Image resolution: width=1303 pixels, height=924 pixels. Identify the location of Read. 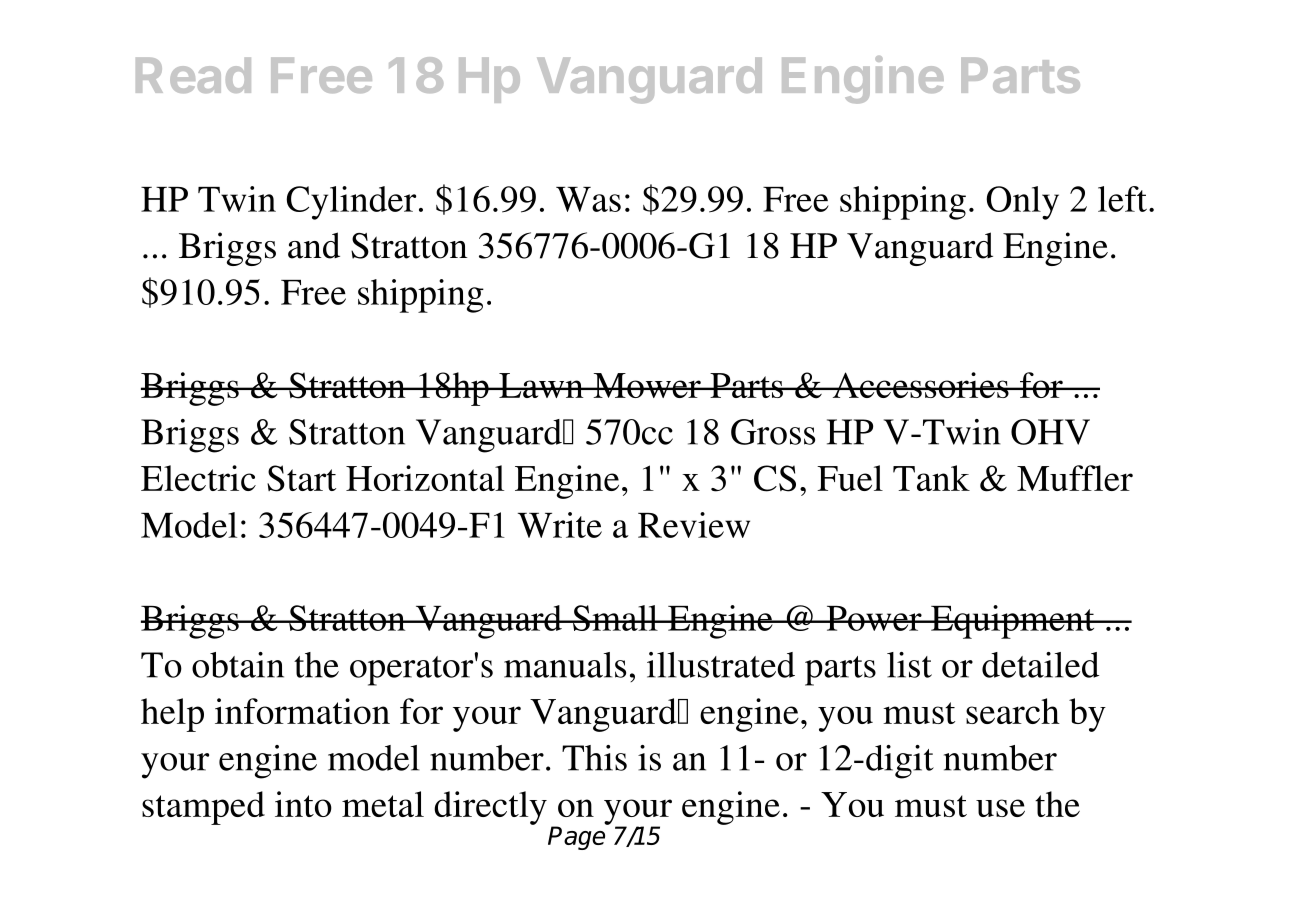
(193, 75).
